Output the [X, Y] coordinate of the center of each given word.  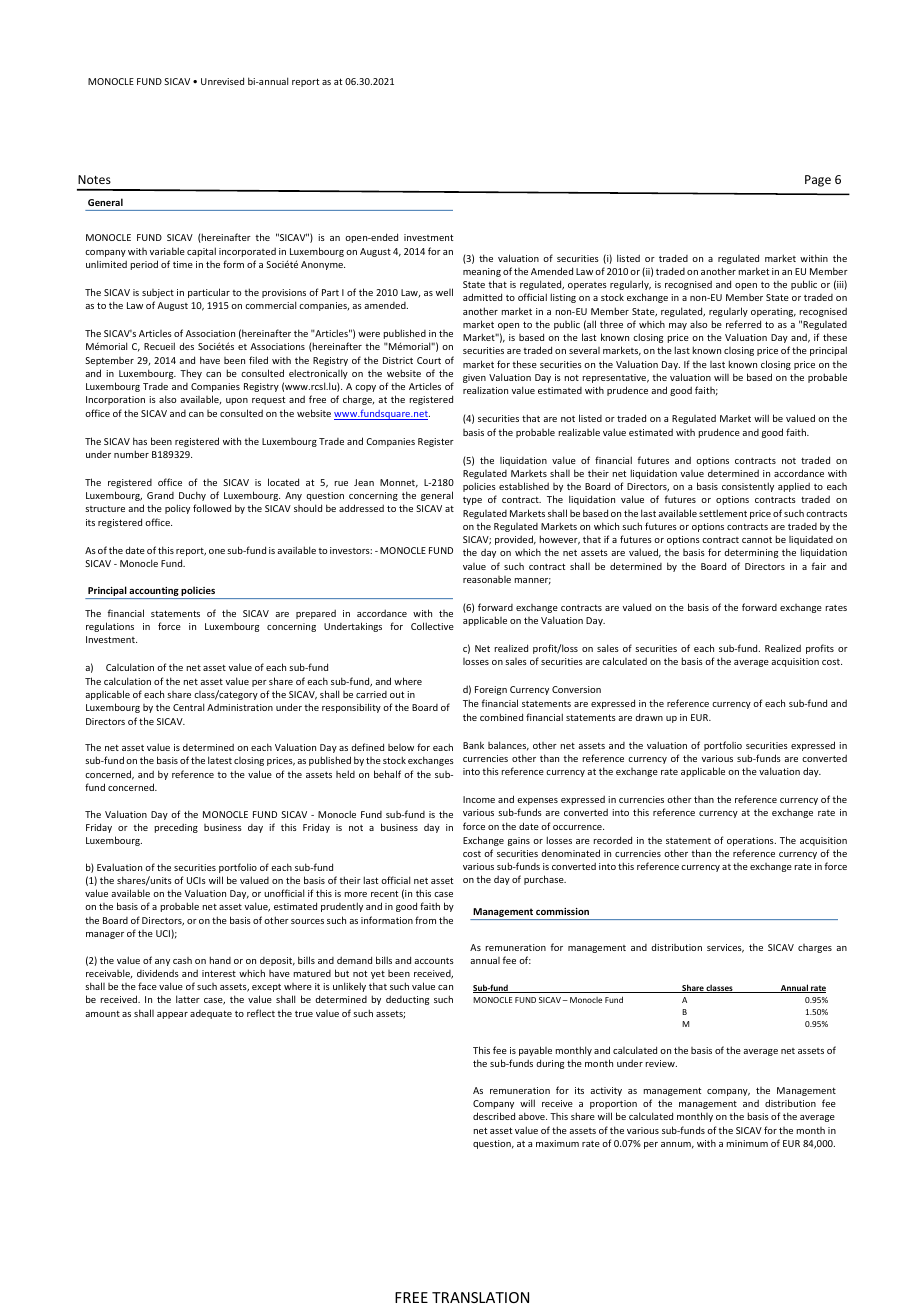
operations [751, 841]
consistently [748, 487]
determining [751, 553]
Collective [432, 626]
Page [818, 181]
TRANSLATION [480, 1297]
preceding [176, 828]
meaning [482, 272]
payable [535, 1051]
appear [172, 1015]
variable [167, 251]
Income [479, 799]
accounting [154, 593]
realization [485, 390]
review [661, 1063]
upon [237, 401]
